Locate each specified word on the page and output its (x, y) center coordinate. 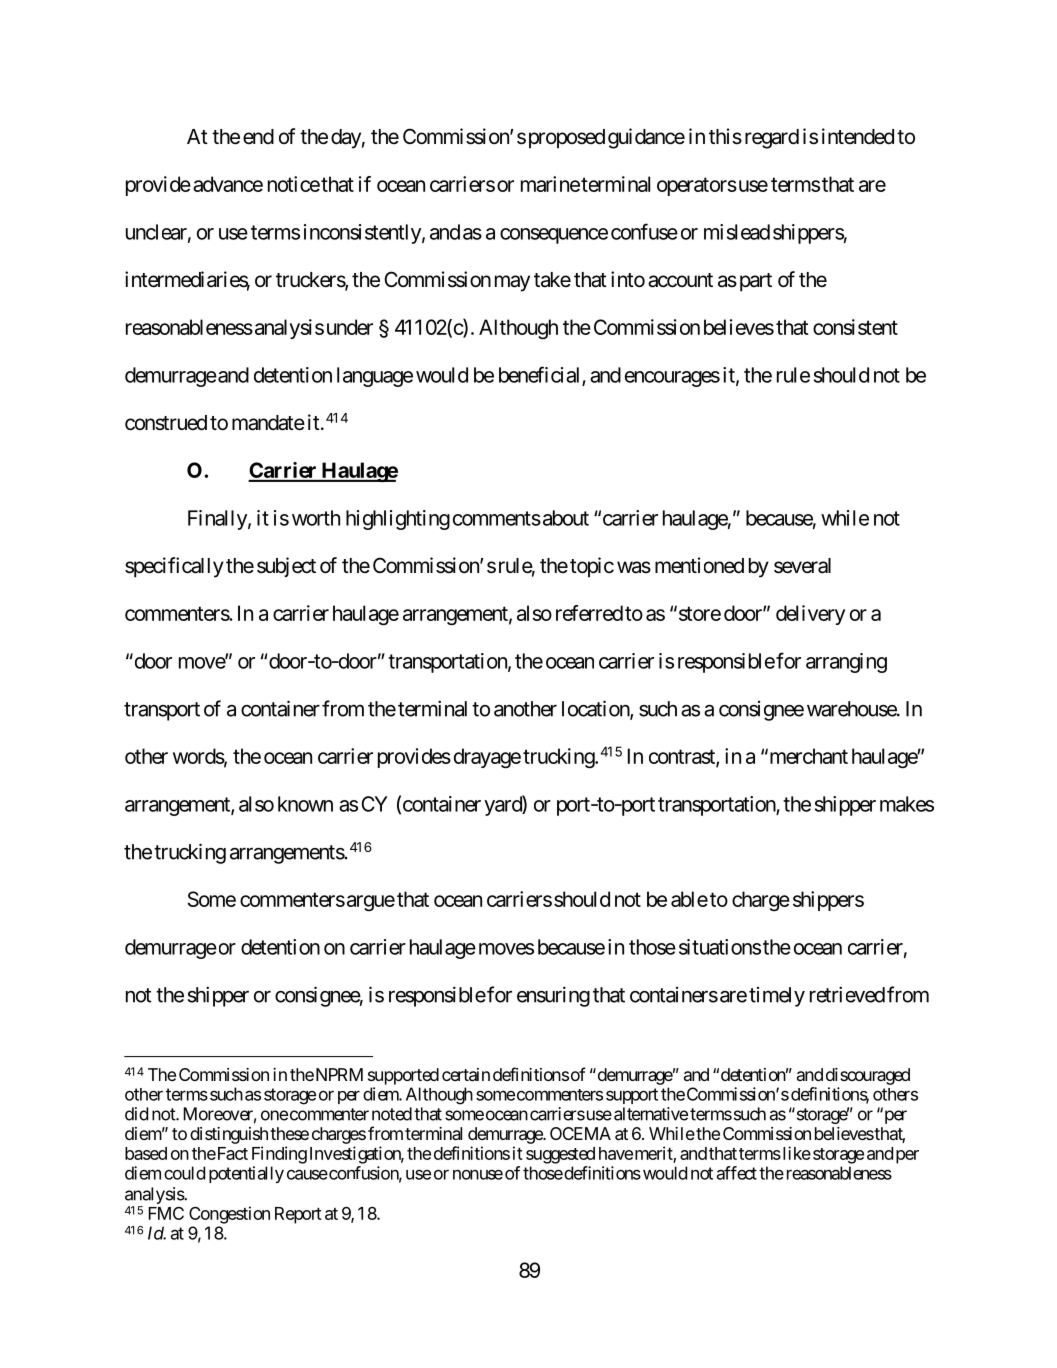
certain (466, 1074)
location (596, 709)
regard (772, 139)
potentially (246, 1174)
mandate (268, 423)
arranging (846, 663)
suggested (560, 1155)
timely (777, 997)
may (512, 283)
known (305, 804)
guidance (646, 138)
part (754, 282)
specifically (174, 567)
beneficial (541, 375)
